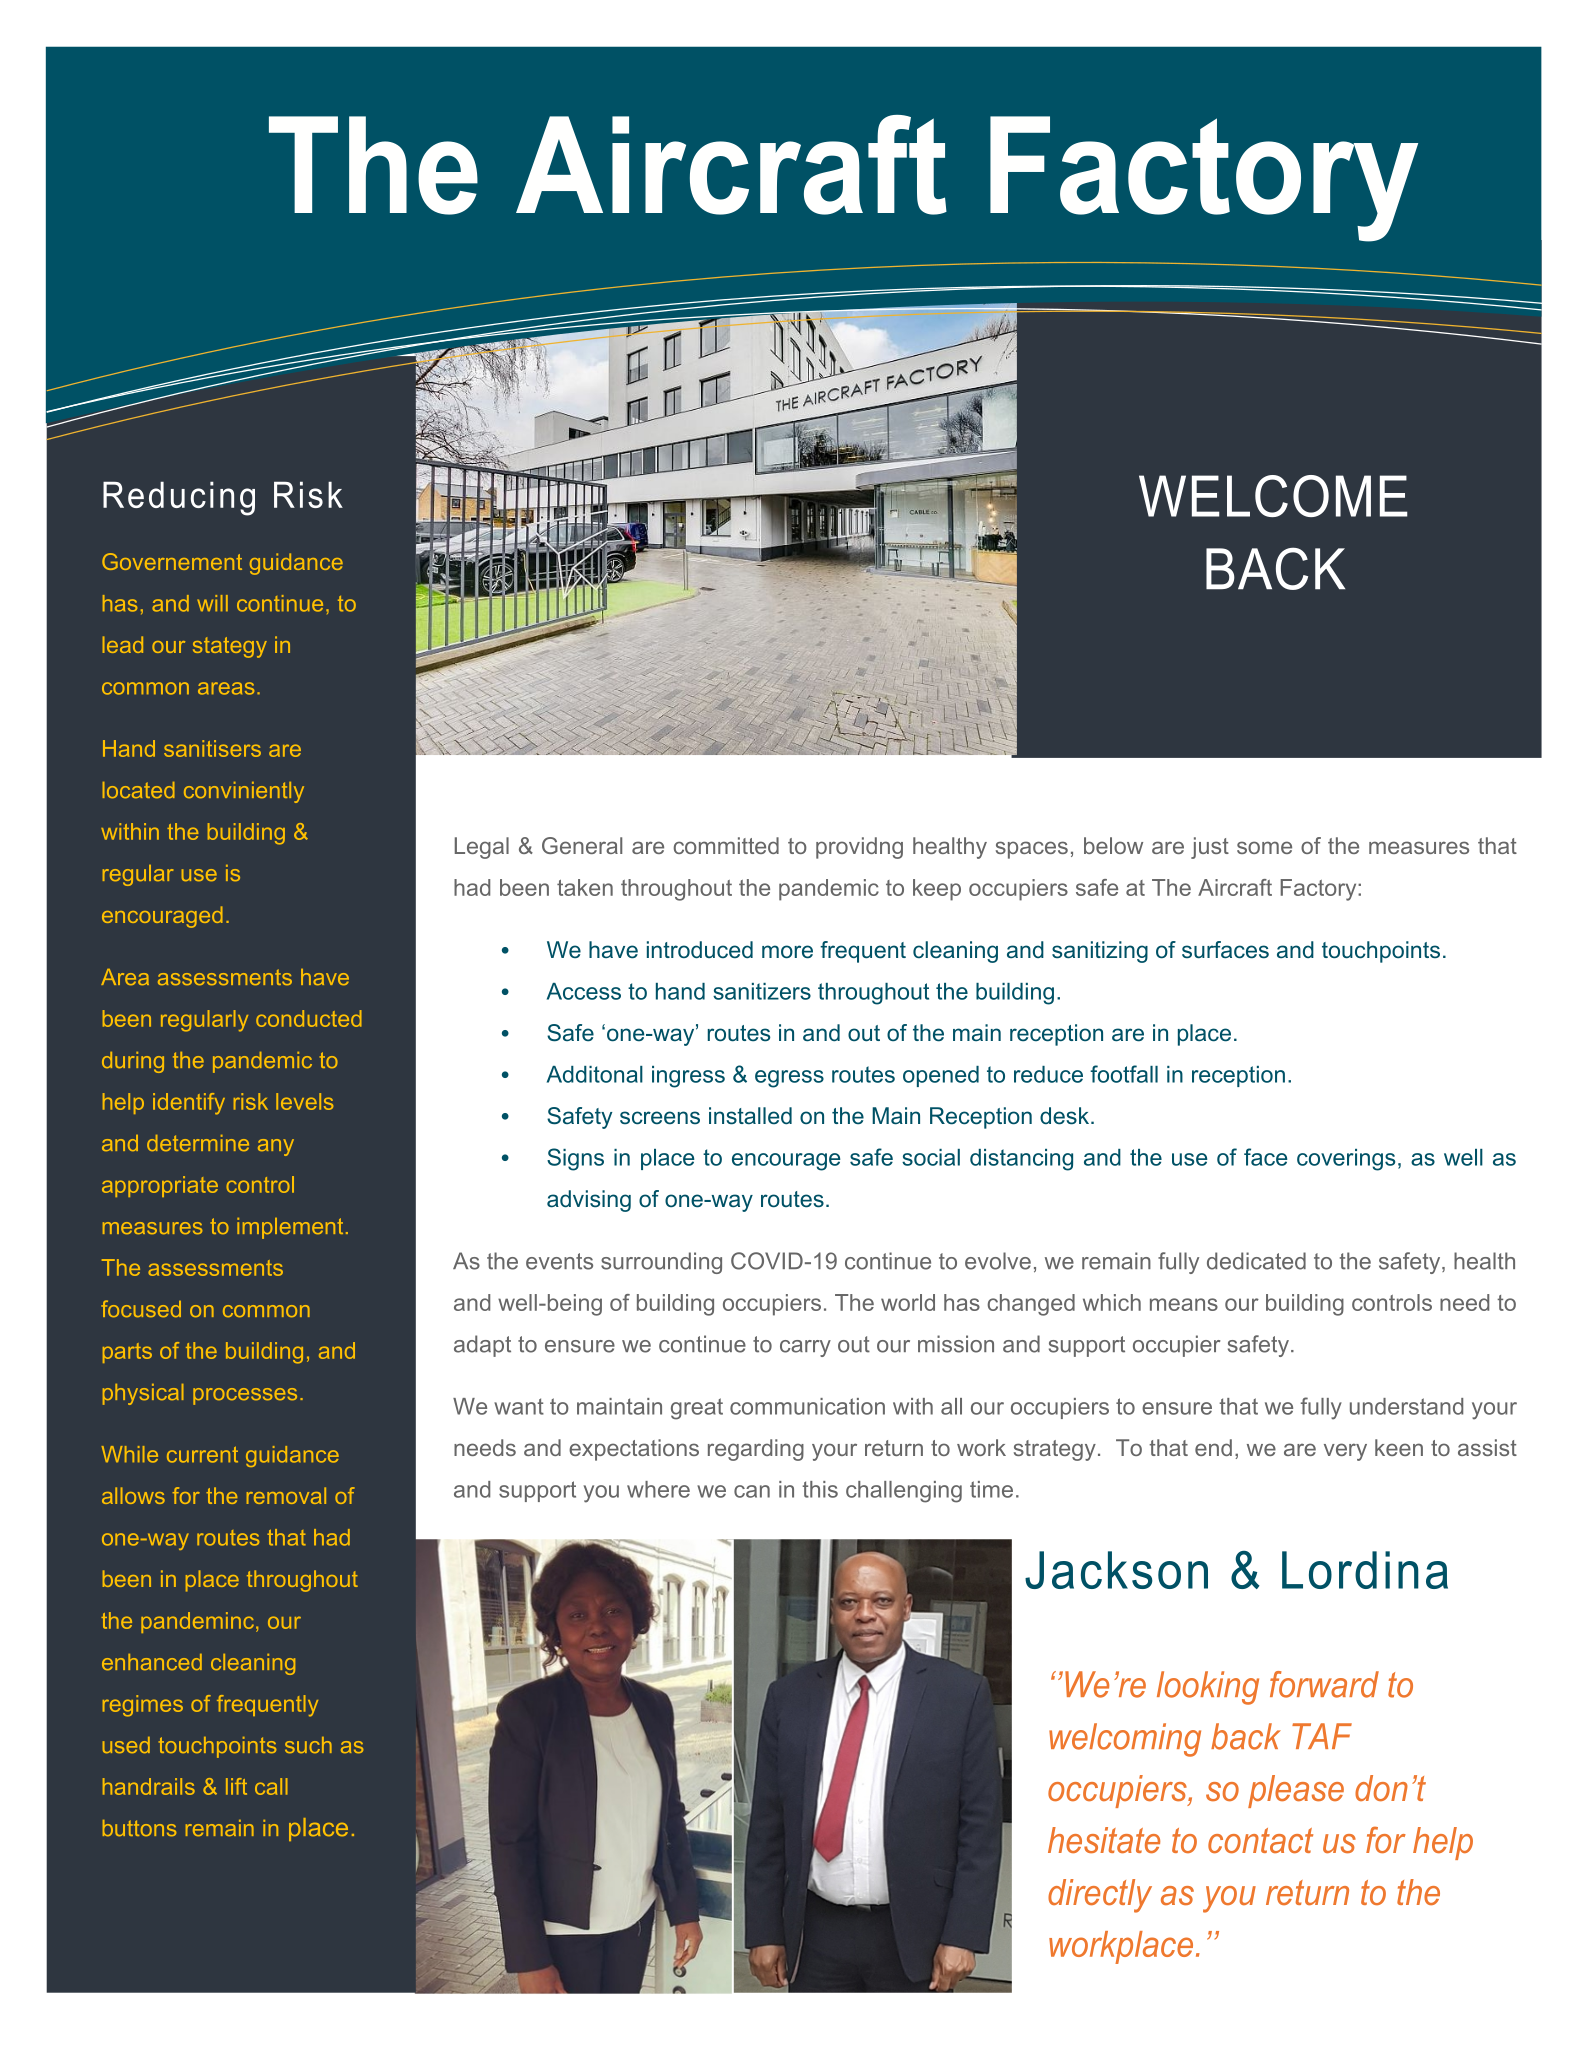 Image resolution: width=1588 pixels, height=2055 pixels. I want to click on hesitate, so click(1104, 1840).
